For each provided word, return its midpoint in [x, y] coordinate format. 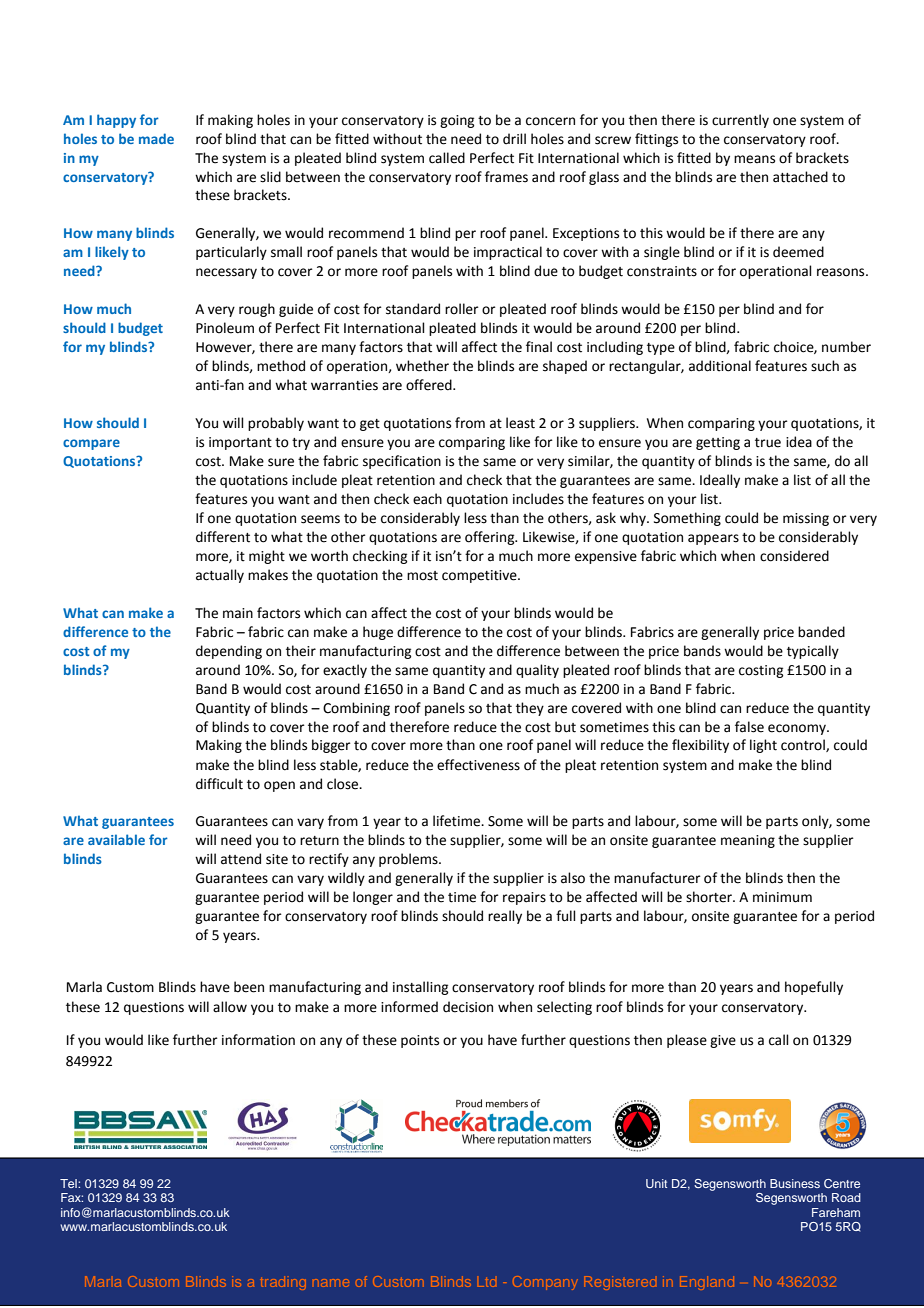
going [457, 121]
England [707, 1283]
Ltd [487, 1283]
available [116, 839]
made [156, 138]
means [754, 159]
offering [491, 538]
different [223, 537]
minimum [782, 897]
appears [713, 539]
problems [409, 860]
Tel [69, 1183]
